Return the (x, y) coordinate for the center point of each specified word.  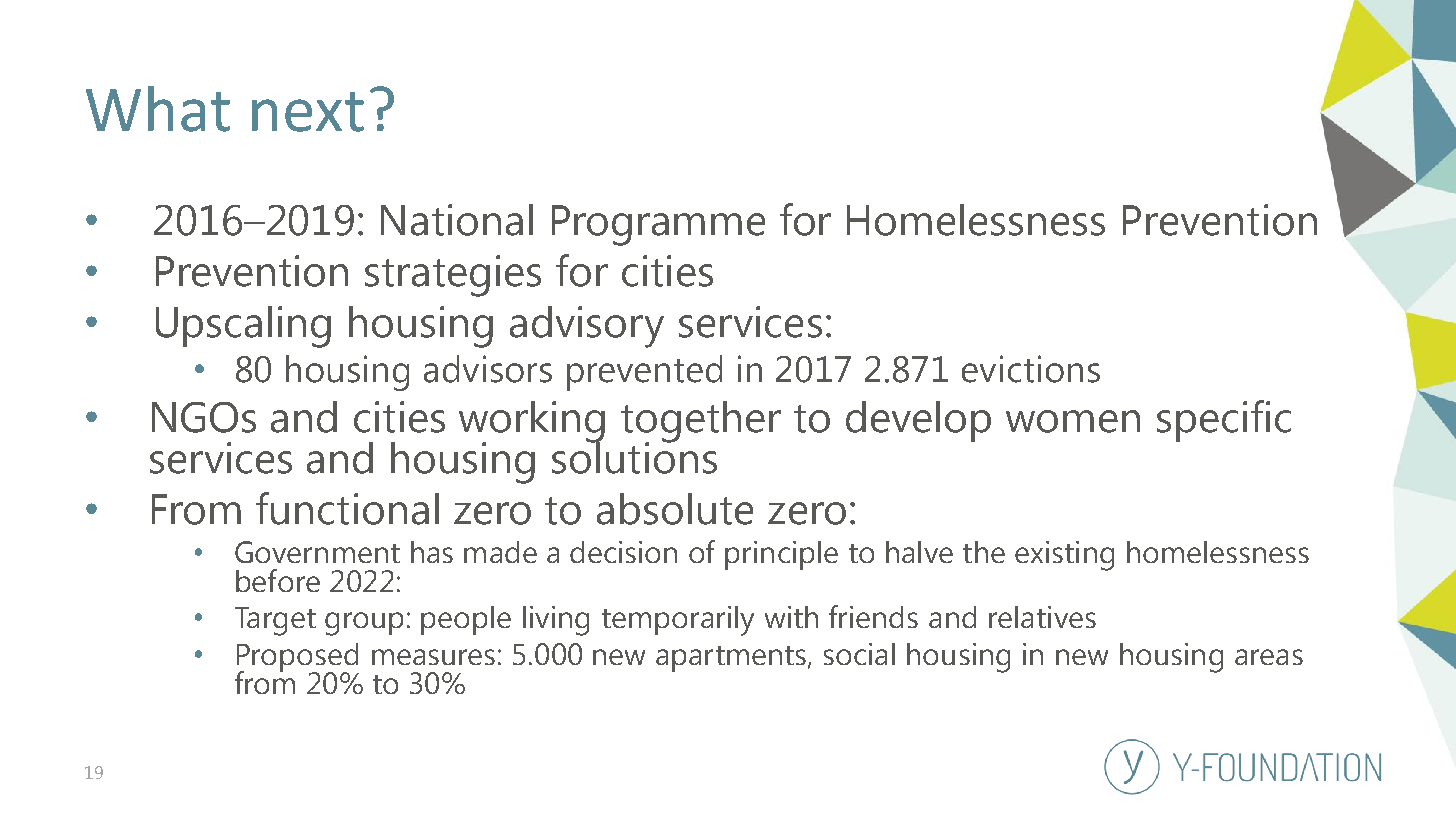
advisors (488, 369)
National (457, 220)
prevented (644, 373)
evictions (1031, 369)
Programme (658, 225)
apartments (732, 659)
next (308, 112)
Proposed (298, 658)
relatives (1042, 617)
